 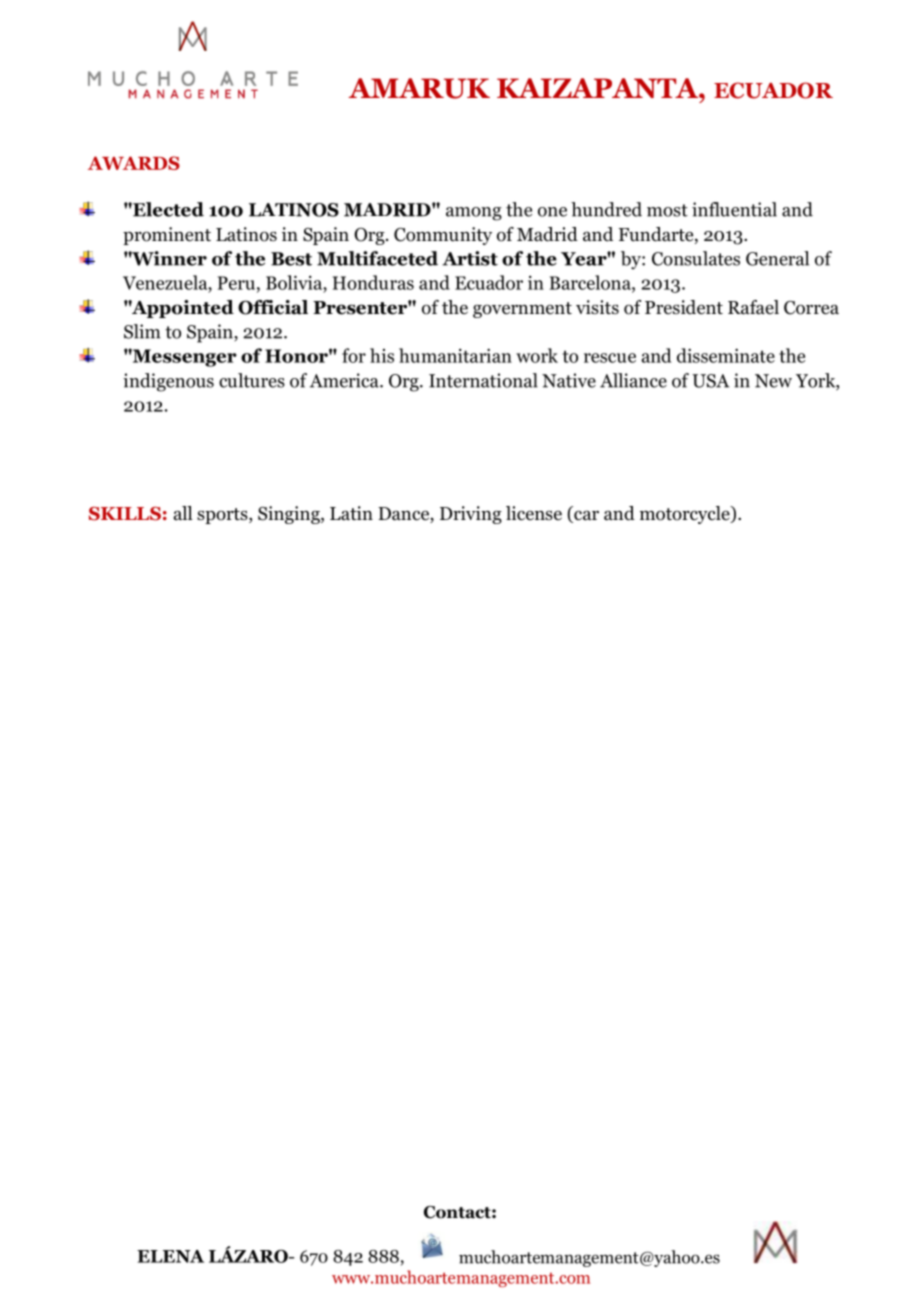 I want to click on Driving, so click(x=471, y=515).
